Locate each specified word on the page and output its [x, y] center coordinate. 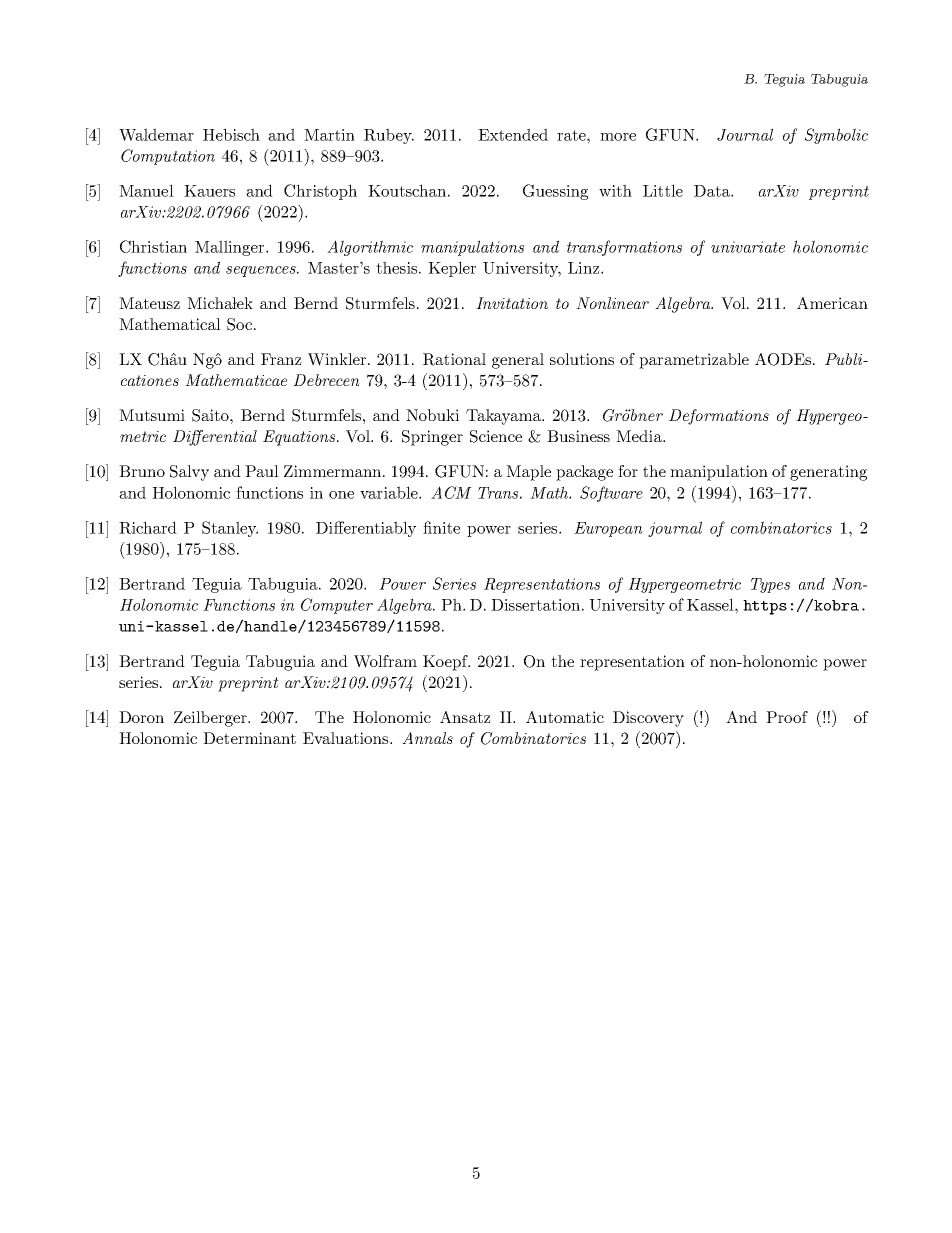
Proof [787, 717]
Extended [513, 134]
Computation [168, 157]
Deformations [719, 417]
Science [496, 436]
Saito [211, 415]
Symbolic [836, 136]
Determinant [249, 738]
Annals [427, 738]
